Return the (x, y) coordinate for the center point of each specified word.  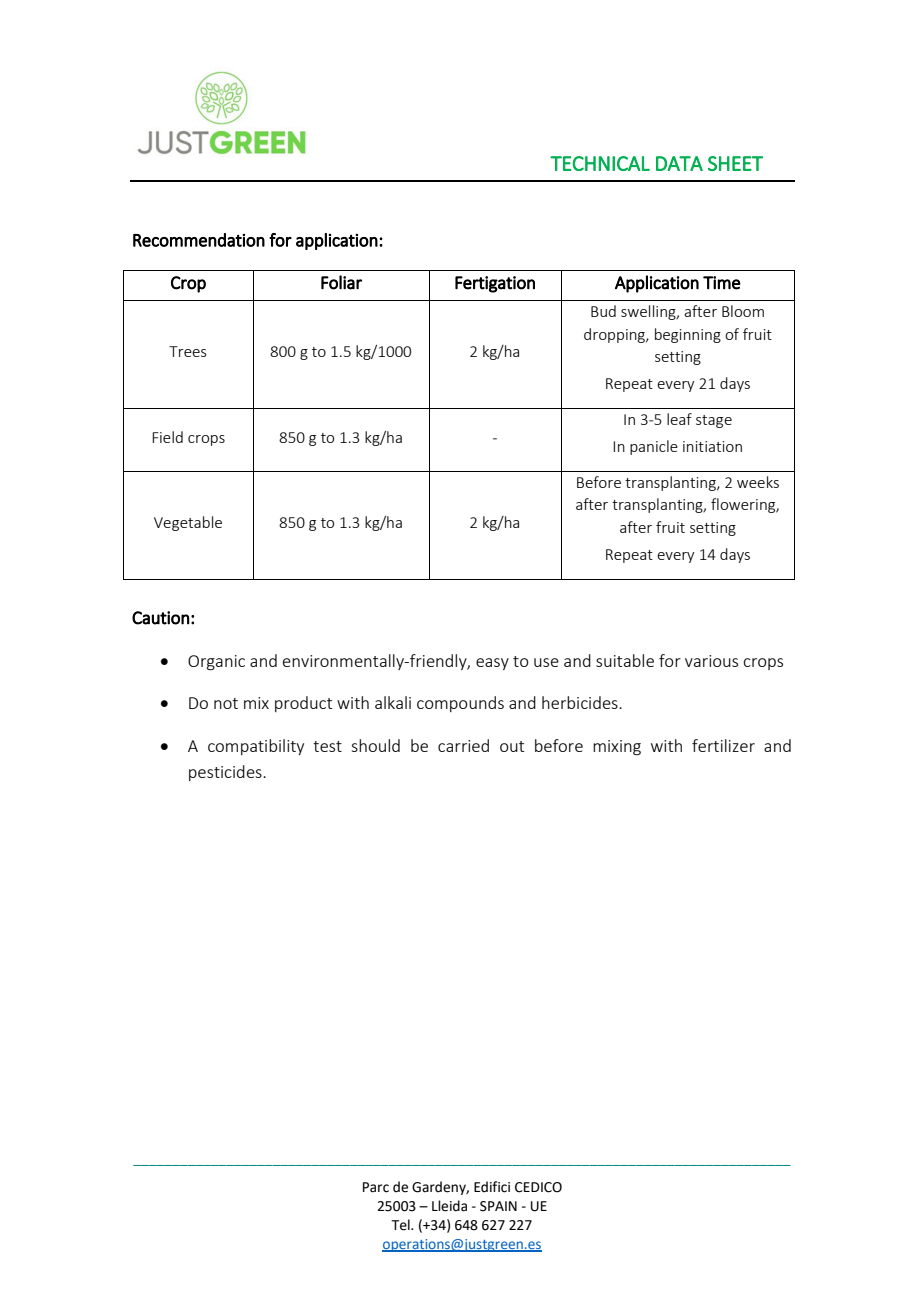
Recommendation (199, 240)
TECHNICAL (600, 163)
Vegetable (188, 523)
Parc (376, 1187)
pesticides (226, 773)
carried (463, 745)
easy (492, 664)
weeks (758, 482)
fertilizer (723, 745)
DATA (679, 163)
